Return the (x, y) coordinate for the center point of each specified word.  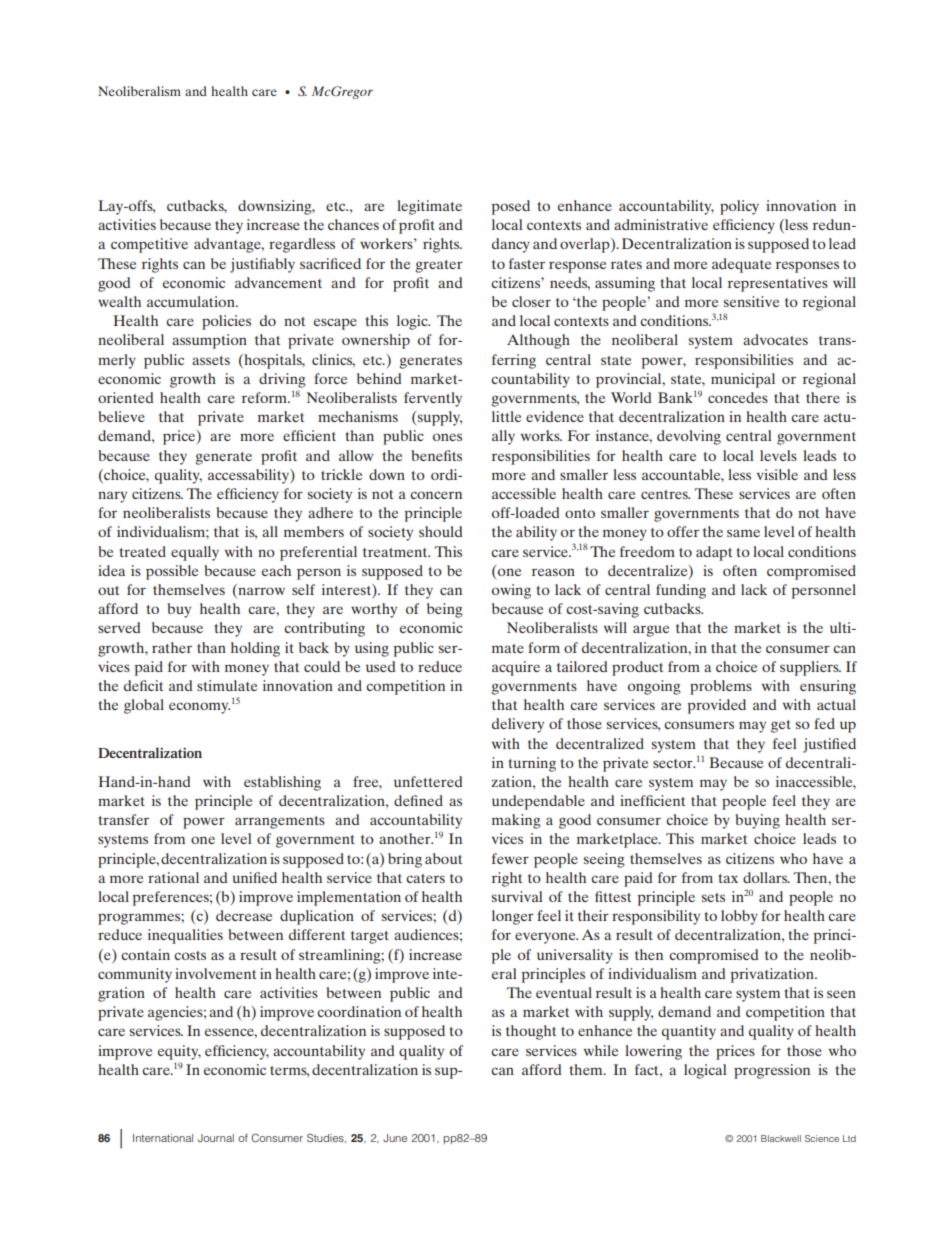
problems (721, 687)
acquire (516, 668)
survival (517, 896)
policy (739, 207)
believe (121, 416)
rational (173, 877)
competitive (149, 245)
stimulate (227, 685)
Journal (216, 1138)
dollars (766, 877)
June (395, 1138)
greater (439, 266)
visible (777, 474)
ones (447, 437)
